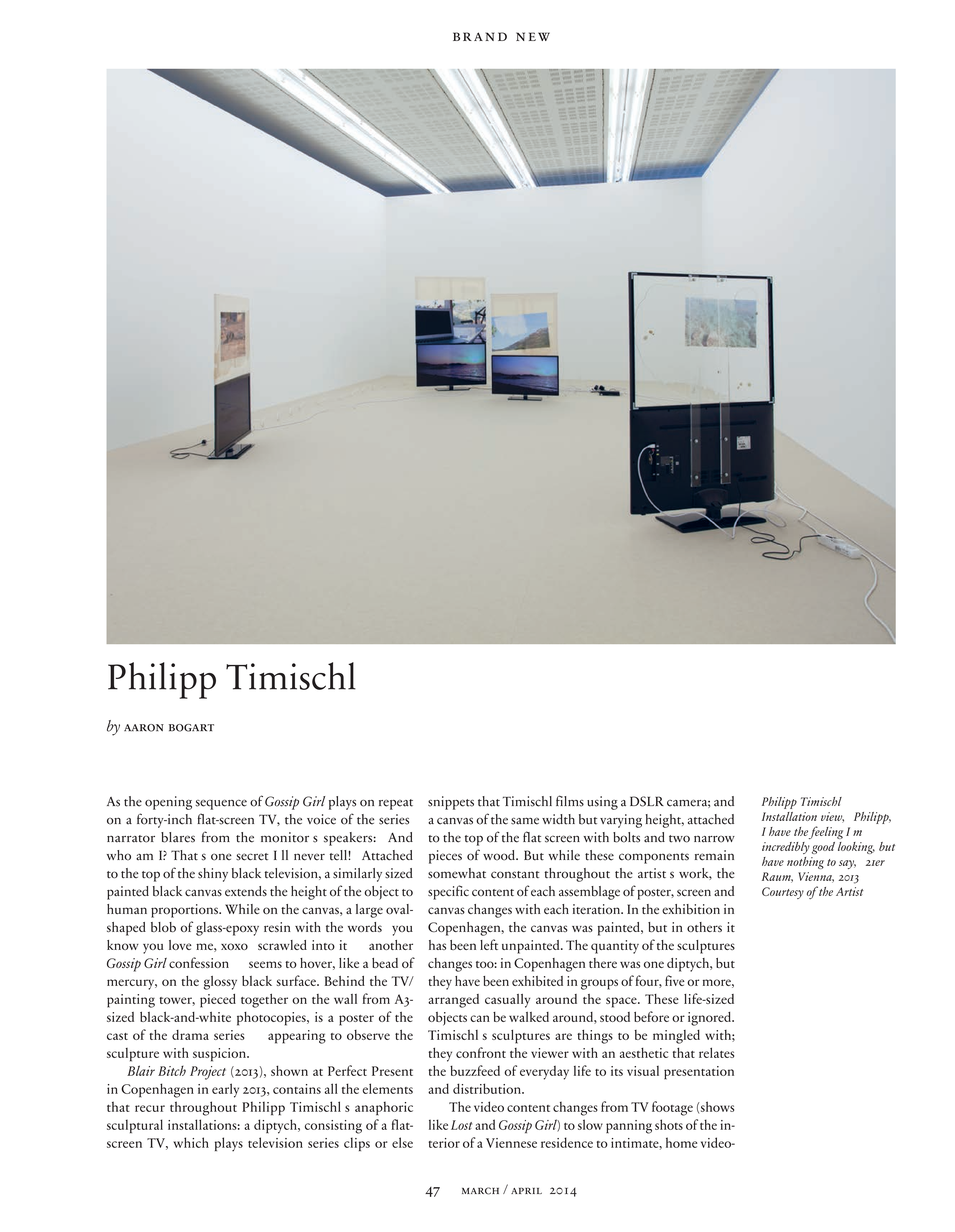  Describe the element at coordinates (191, 728) in the page. I see `bogart` at that location.
